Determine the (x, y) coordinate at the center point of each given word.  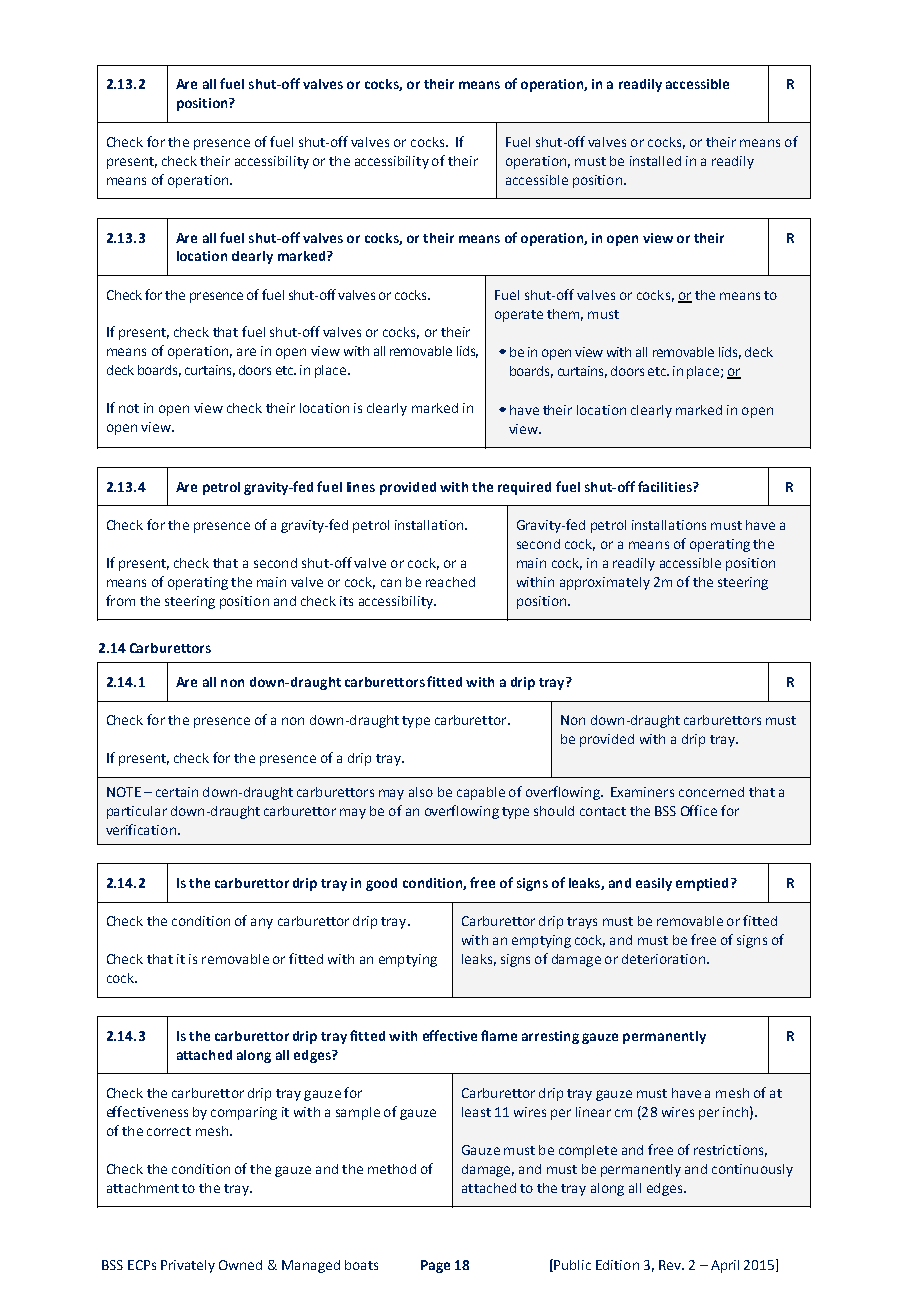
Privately (188, 1266)
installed (655, 161)
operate (519, 316)
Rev (671, 1265)
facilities (666, 486)
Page (435, 1266)
